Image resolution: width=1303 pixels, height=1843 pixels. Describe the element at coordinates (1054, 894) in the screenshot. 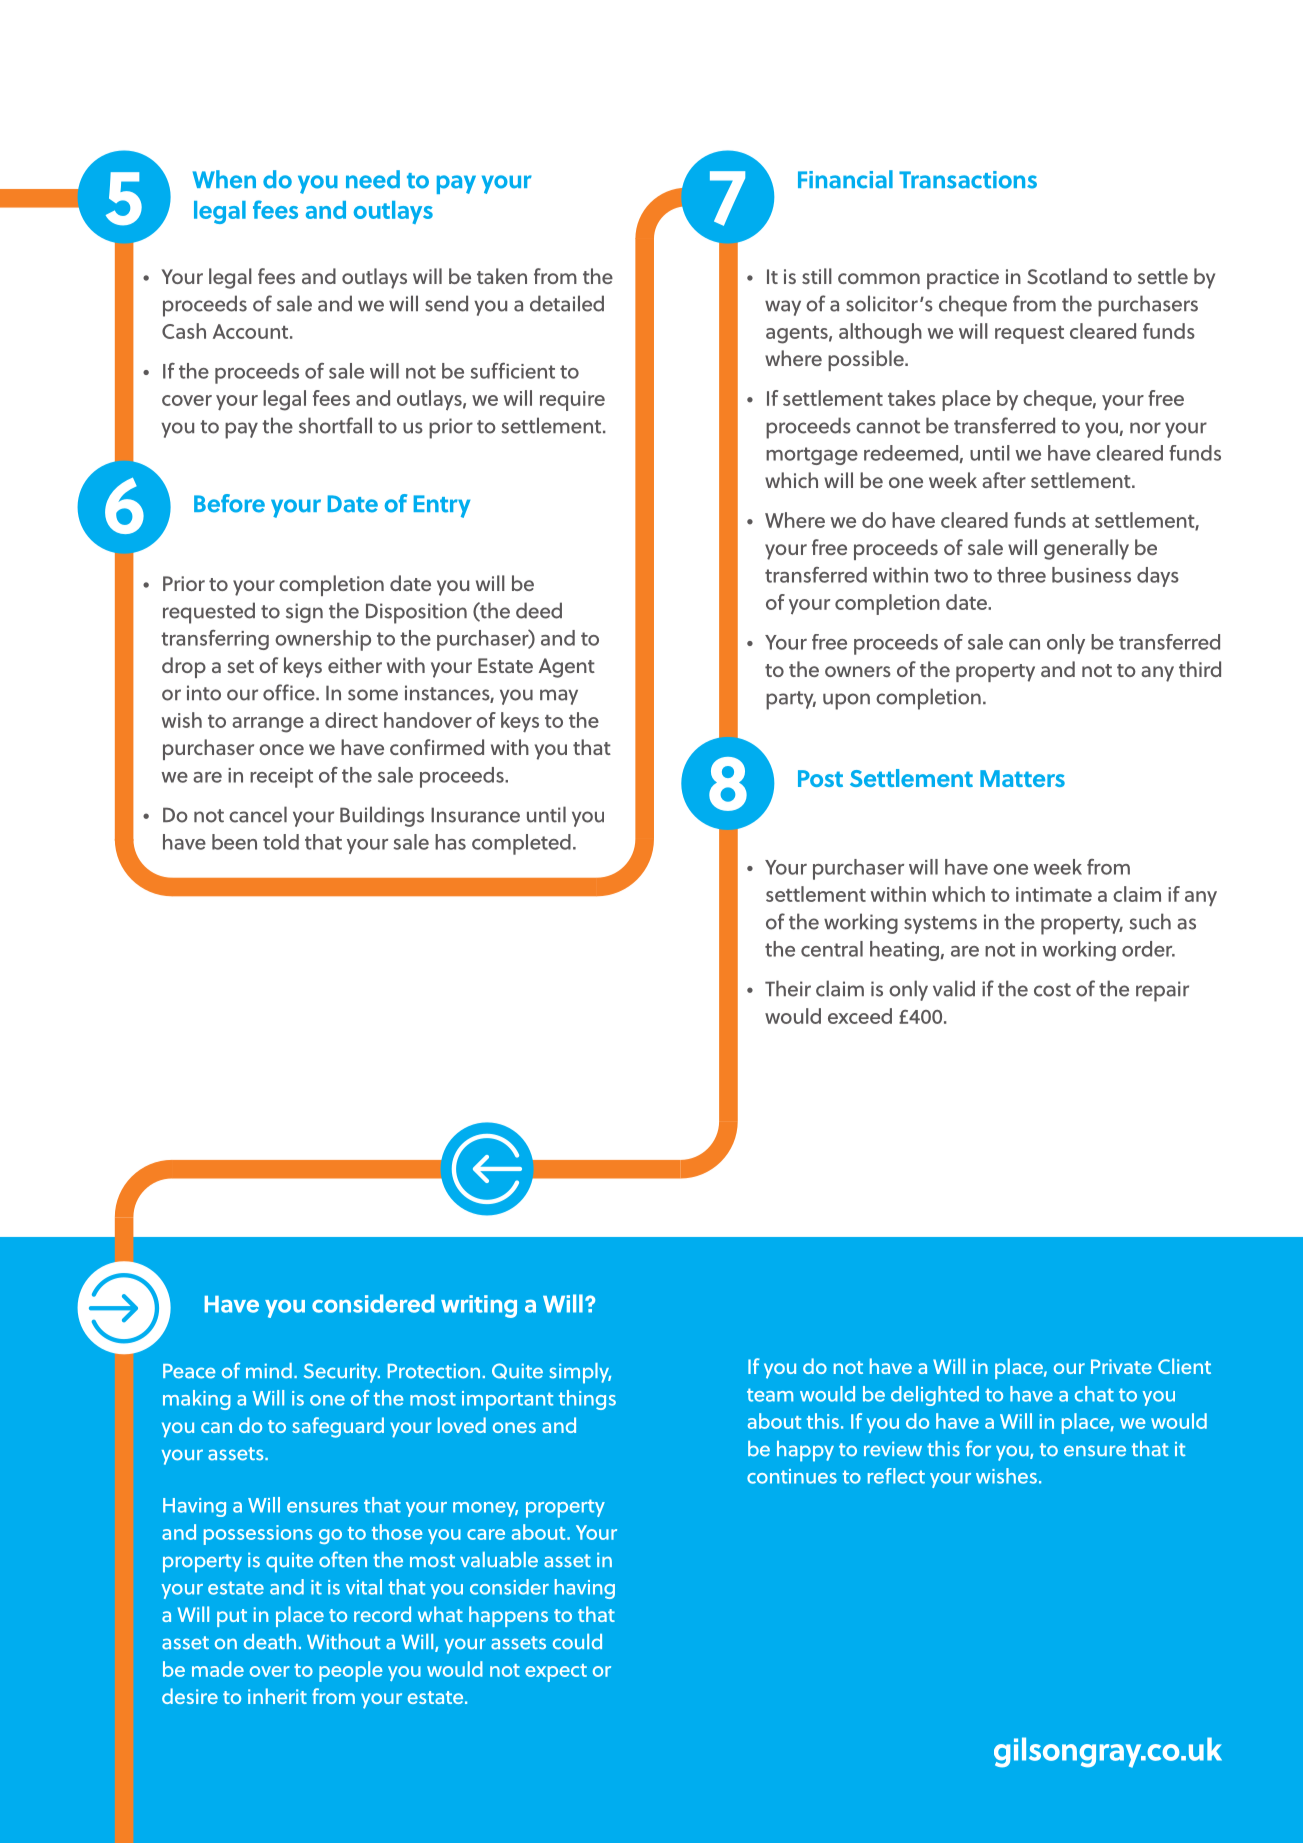

I see `intimate` at that location.
